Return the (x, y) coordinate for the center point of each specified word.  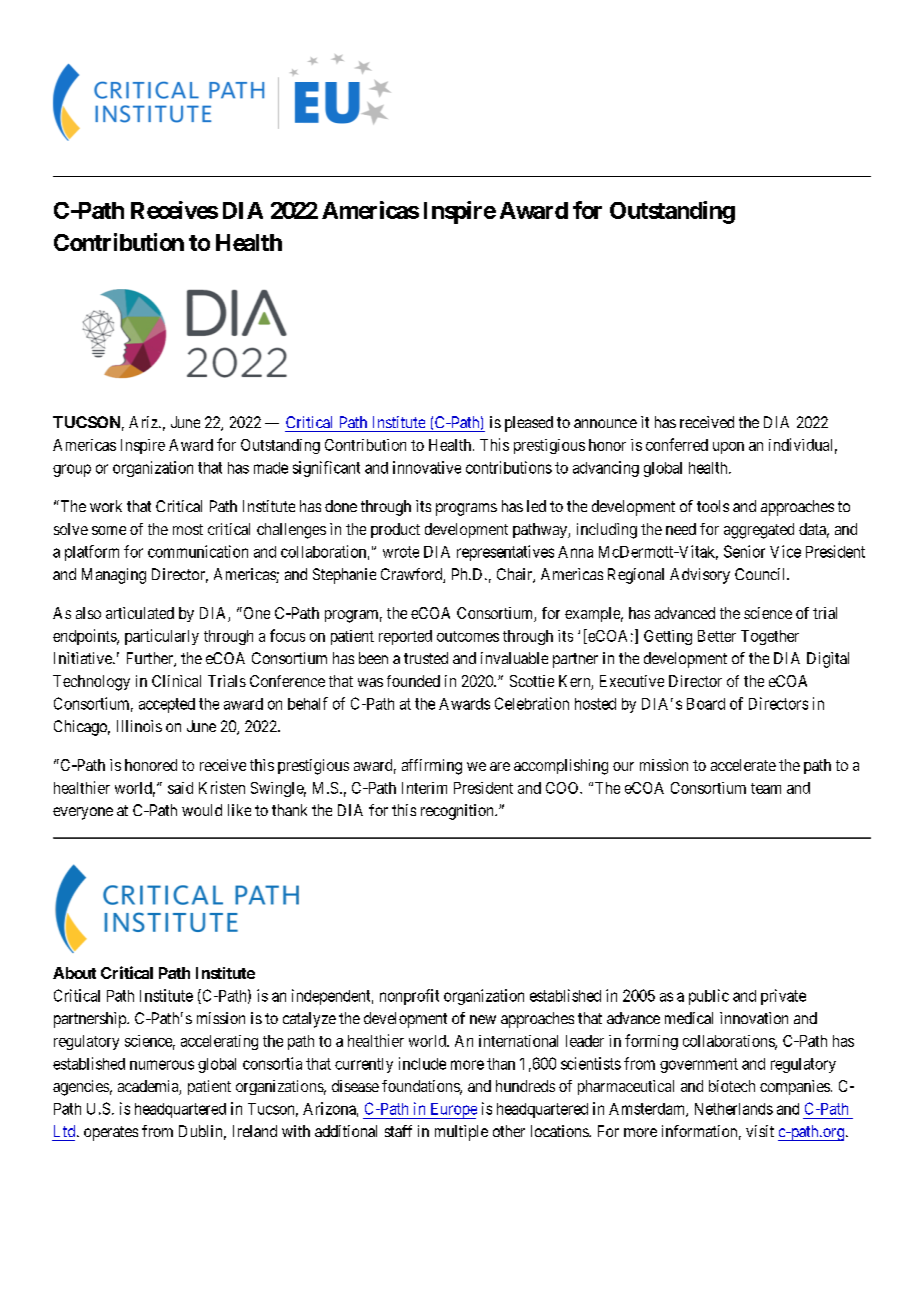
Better (717, 636)
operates (111, 1133)
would (202, 810)
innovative (427, 467)
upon (728, 448)
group (72, 470)
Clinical (176, 681)
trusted (426, 658)
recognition (458, 812)
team (766, 788)
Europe (452, 1111)
